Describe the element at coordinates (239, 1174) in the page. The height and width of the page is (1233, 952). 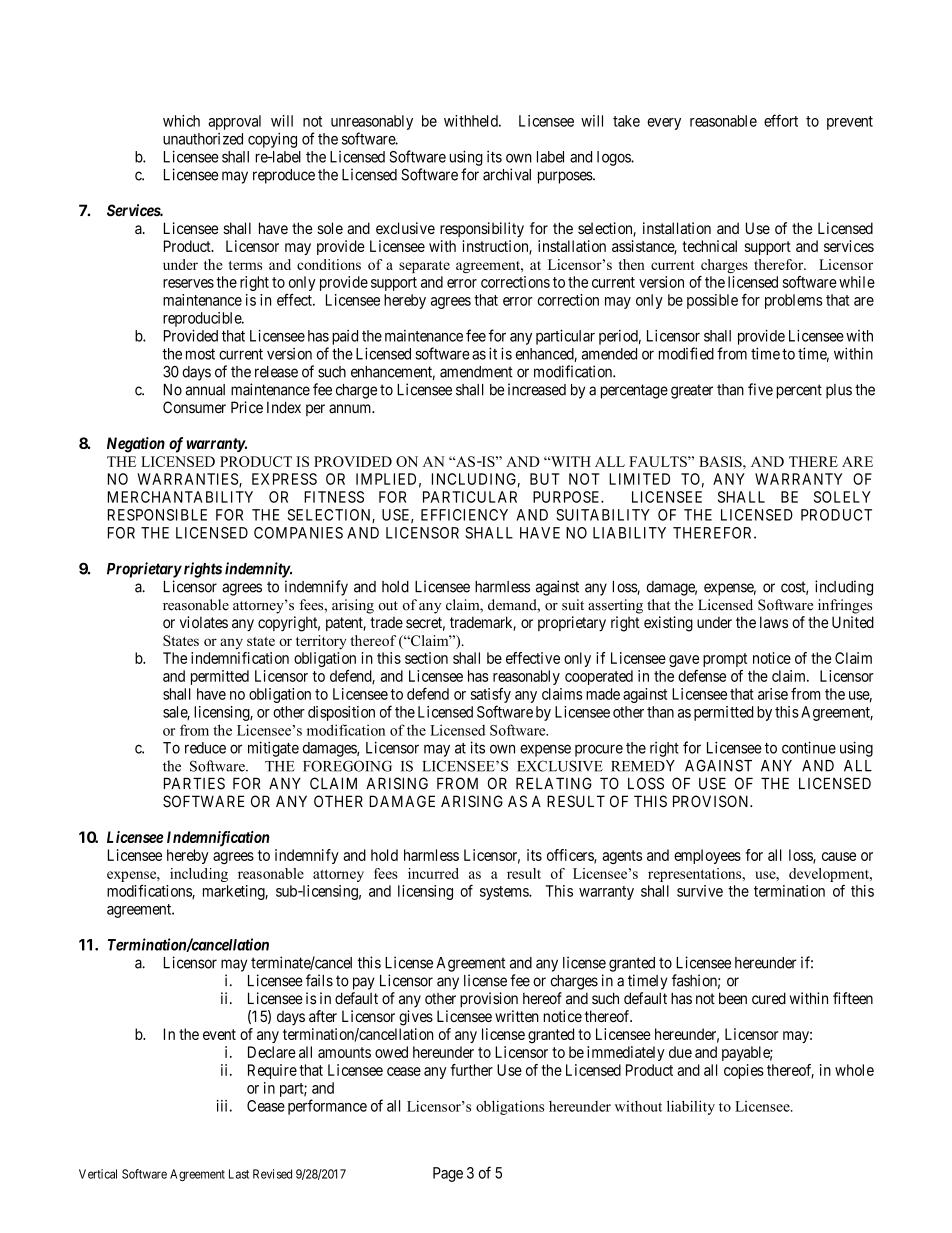
I see `Last` at that location.
